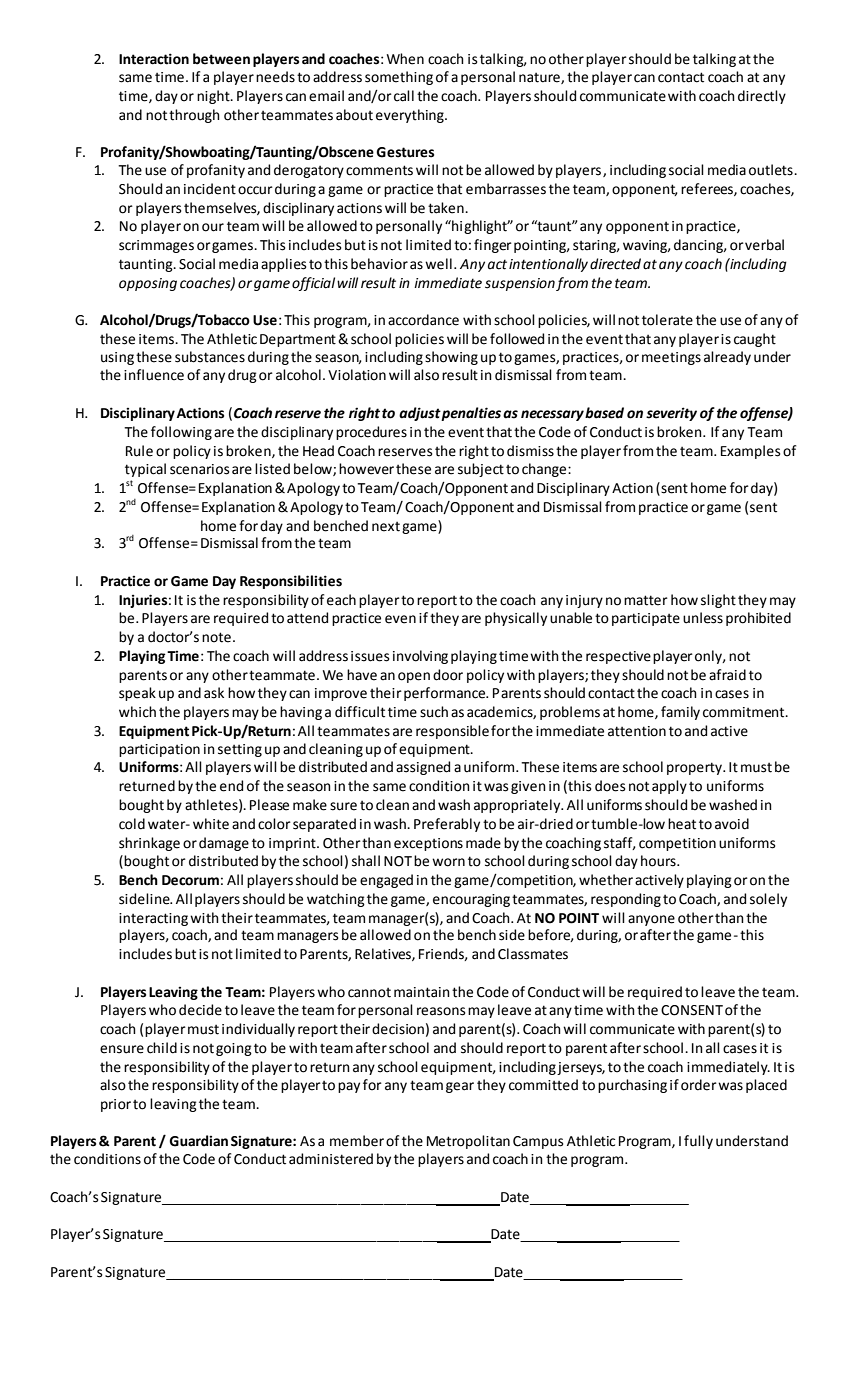  What do you see at coordinates (423, 768) in the screenshot?
I see `assigned` at bounding box center [423, 768].
